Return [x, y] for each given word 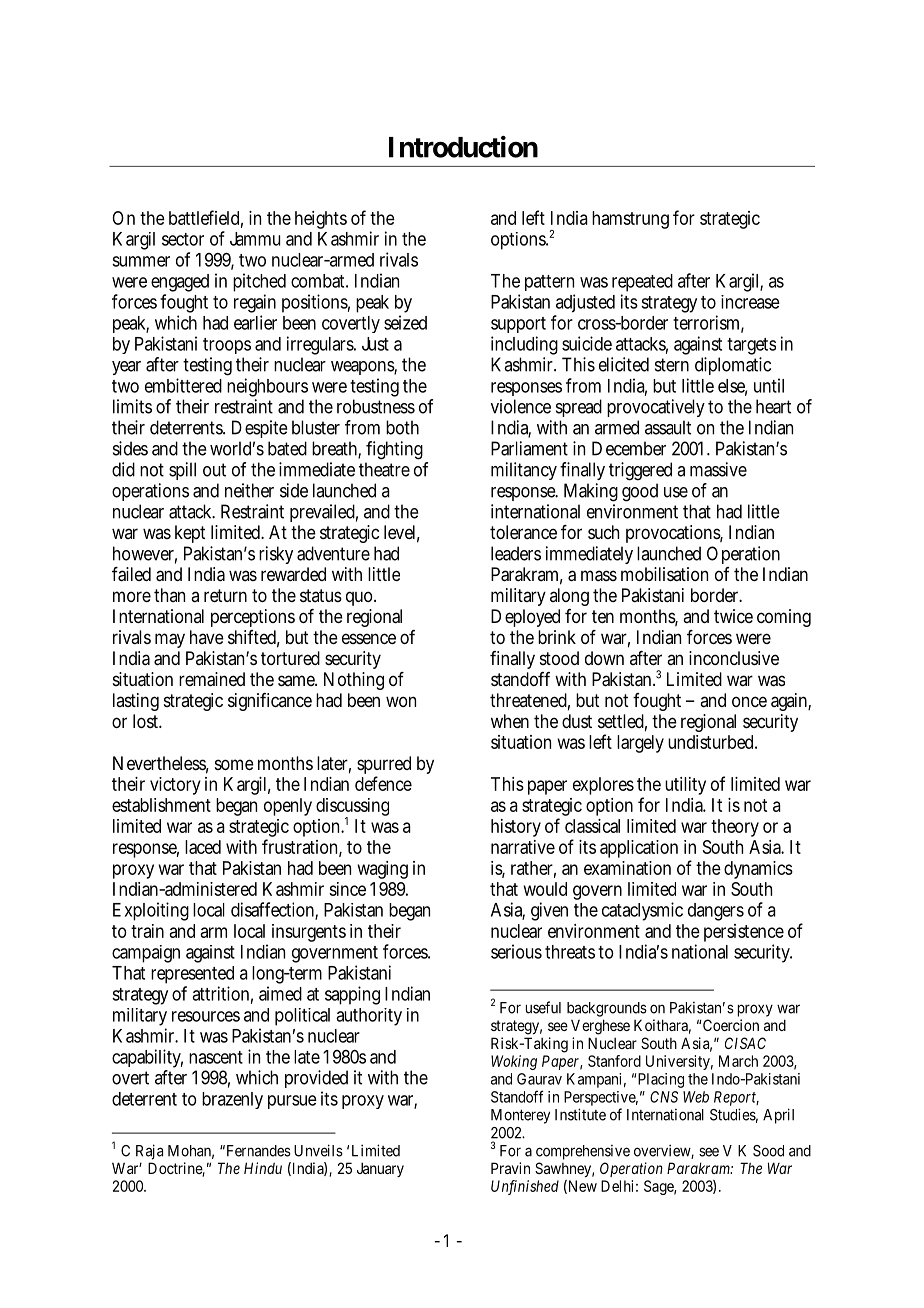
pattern [549, 283]
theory [735, 828]
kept [190, 534]
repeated [642, 283]
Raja [149, 1152]
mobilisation [664, 574]
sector [183, 239]
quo [359, 598]
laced [203, 847]
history [516, 828]
